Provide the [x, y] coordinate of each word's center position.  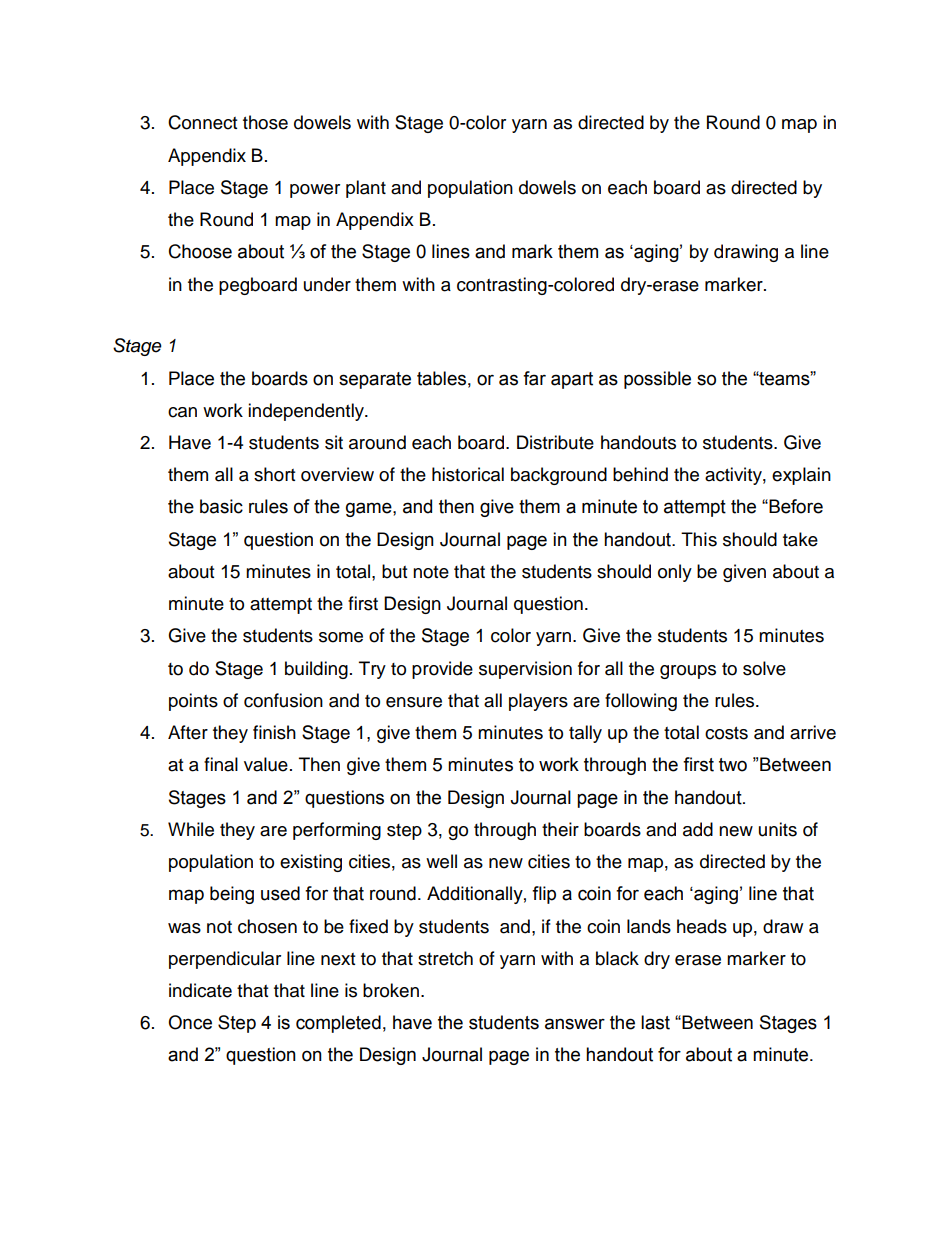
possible [657, 380]
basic [221, 506]
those [265, 122]
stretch [445, 958]
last [655, 1022]
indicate [200, 990]
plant [366, 189]
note [431, 572]
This [699, 539]
